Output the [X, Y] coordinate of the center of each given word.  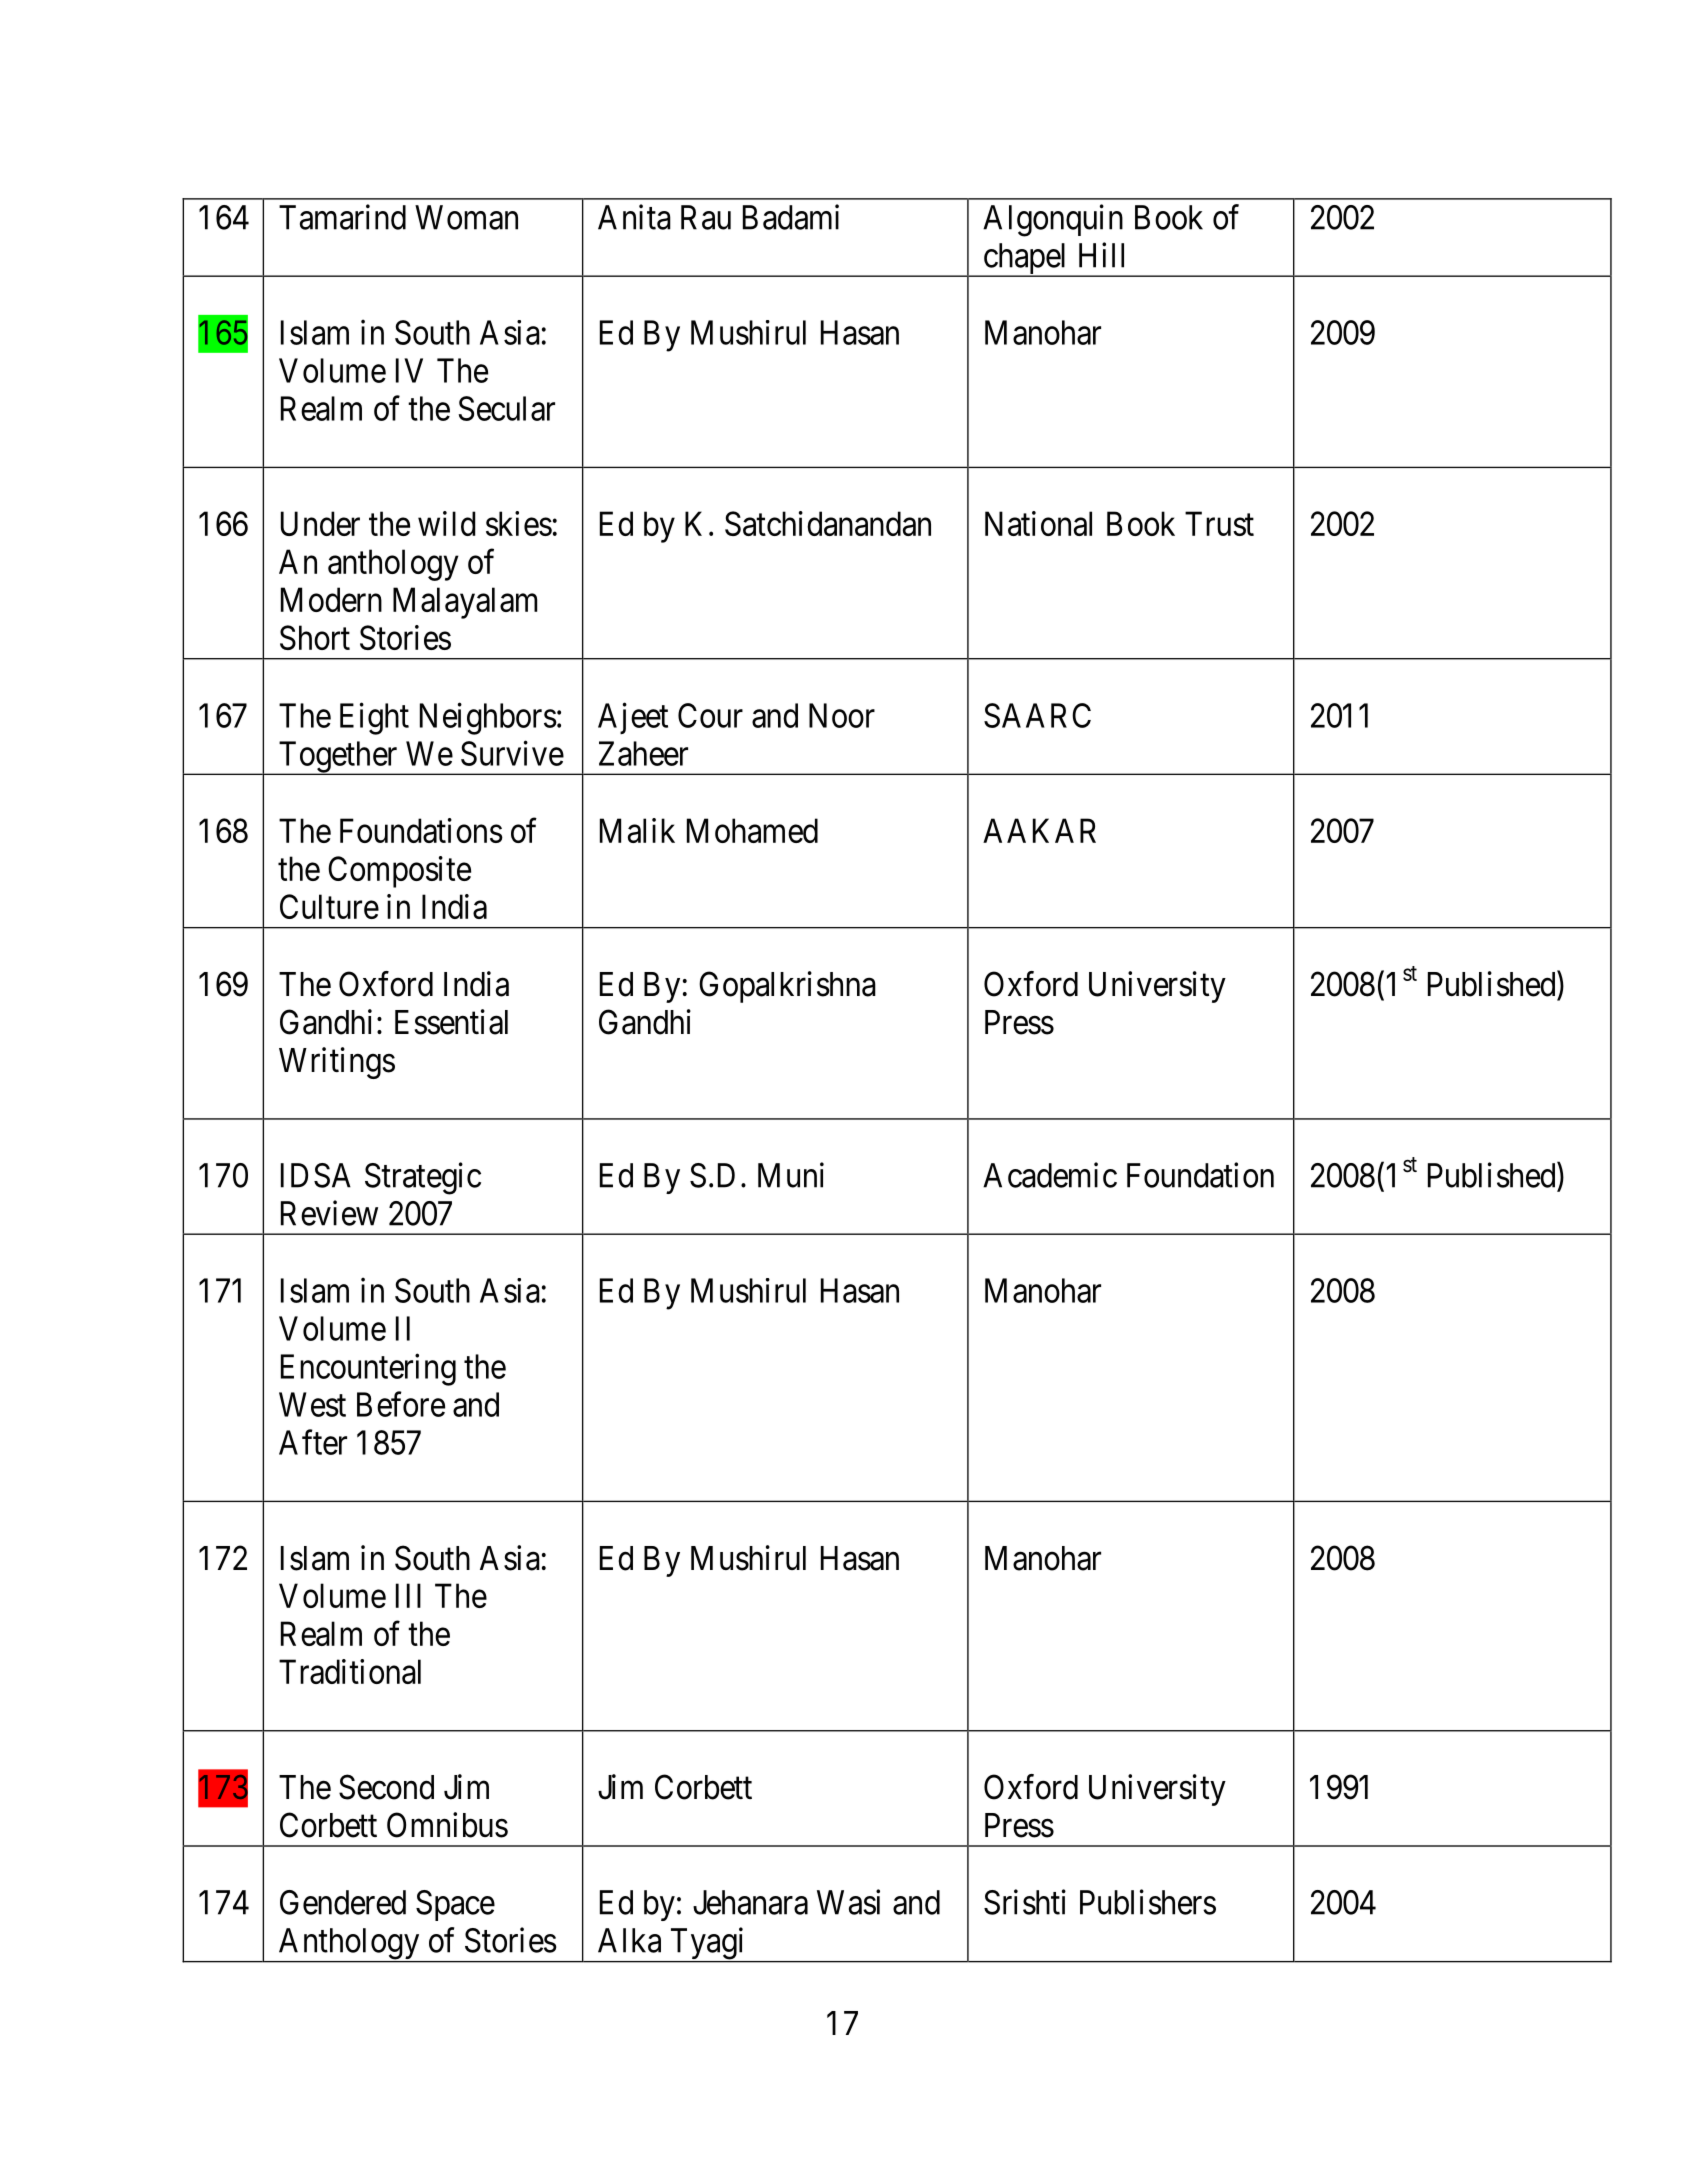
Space [455, 1905]
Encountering [368, 1370]
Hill [1101, 255]
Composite [399, 872]
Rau [706, 217]
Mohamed [752, 830]
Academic [1050, 1175]
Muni [791, 1175]
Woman [466, 217]
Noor [842, 715]
